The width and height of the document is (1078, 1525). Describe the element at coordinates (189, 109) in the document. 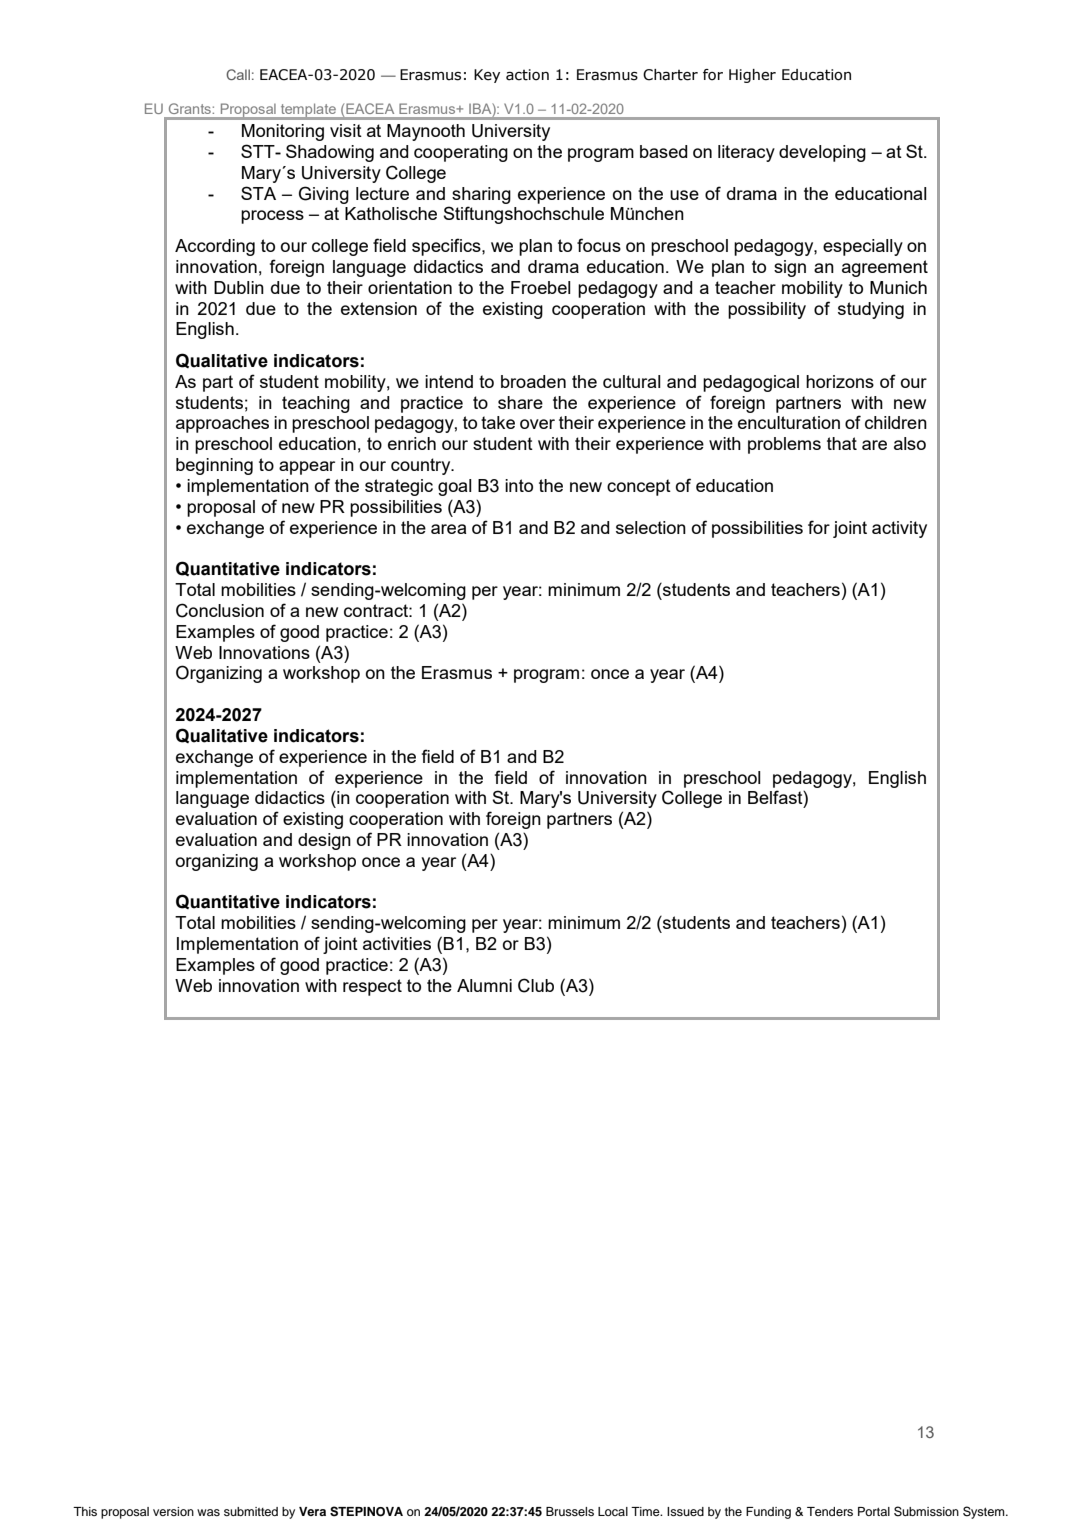

I see `Grants` at that location.
